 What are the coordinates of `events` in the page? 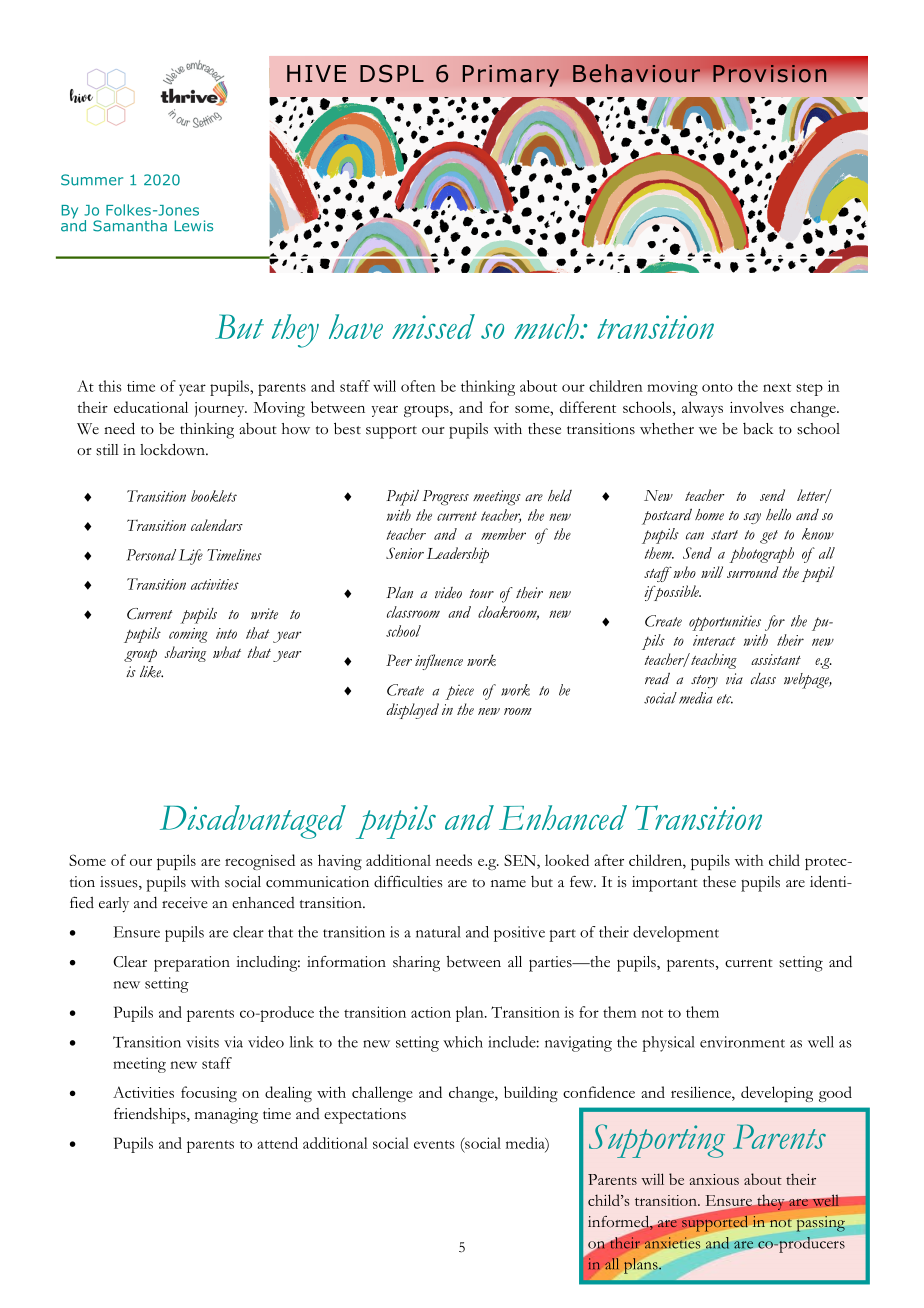 It's located at (434, 1144).
